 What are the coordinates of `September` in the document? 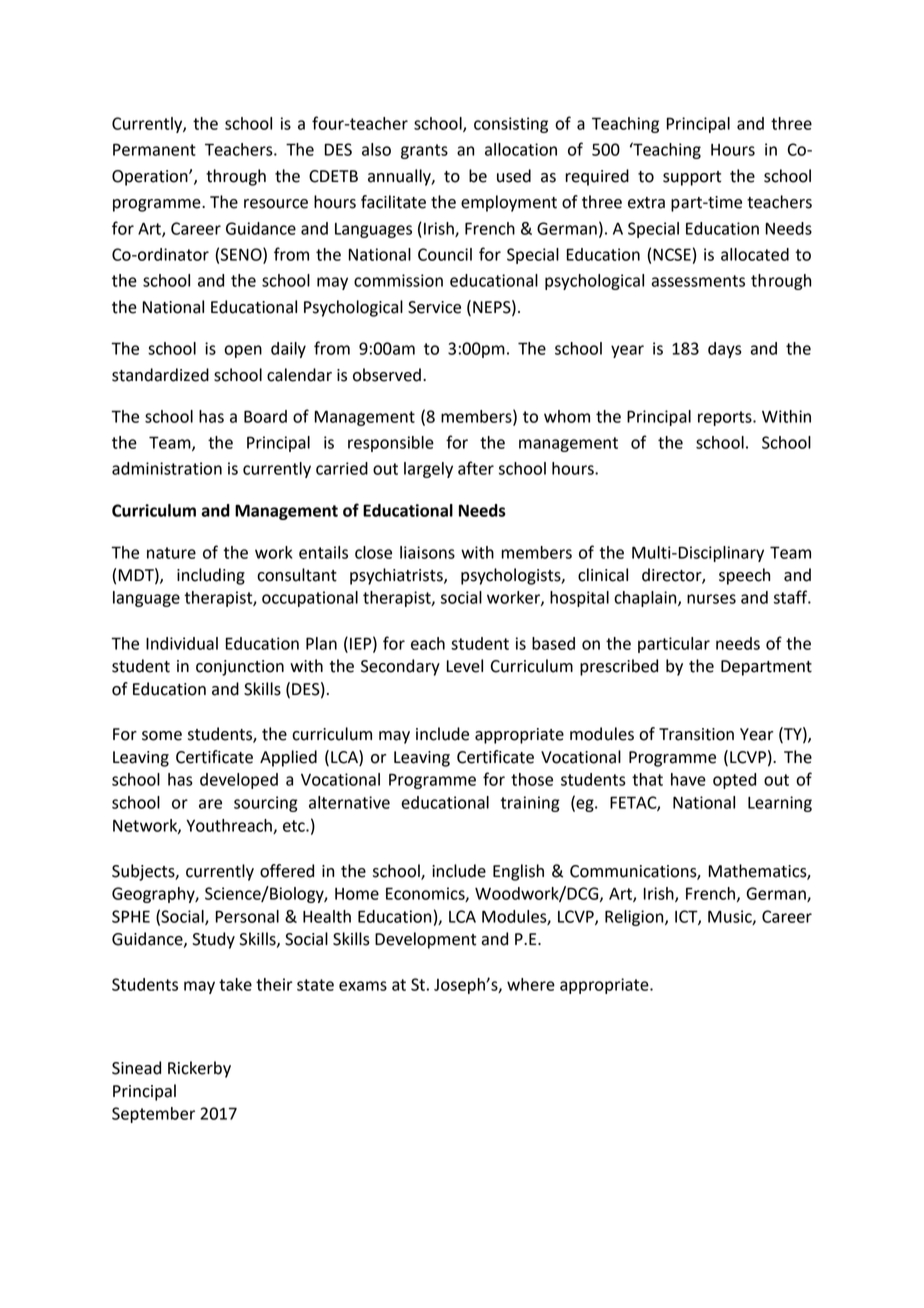 It's located at (153, 1115).
